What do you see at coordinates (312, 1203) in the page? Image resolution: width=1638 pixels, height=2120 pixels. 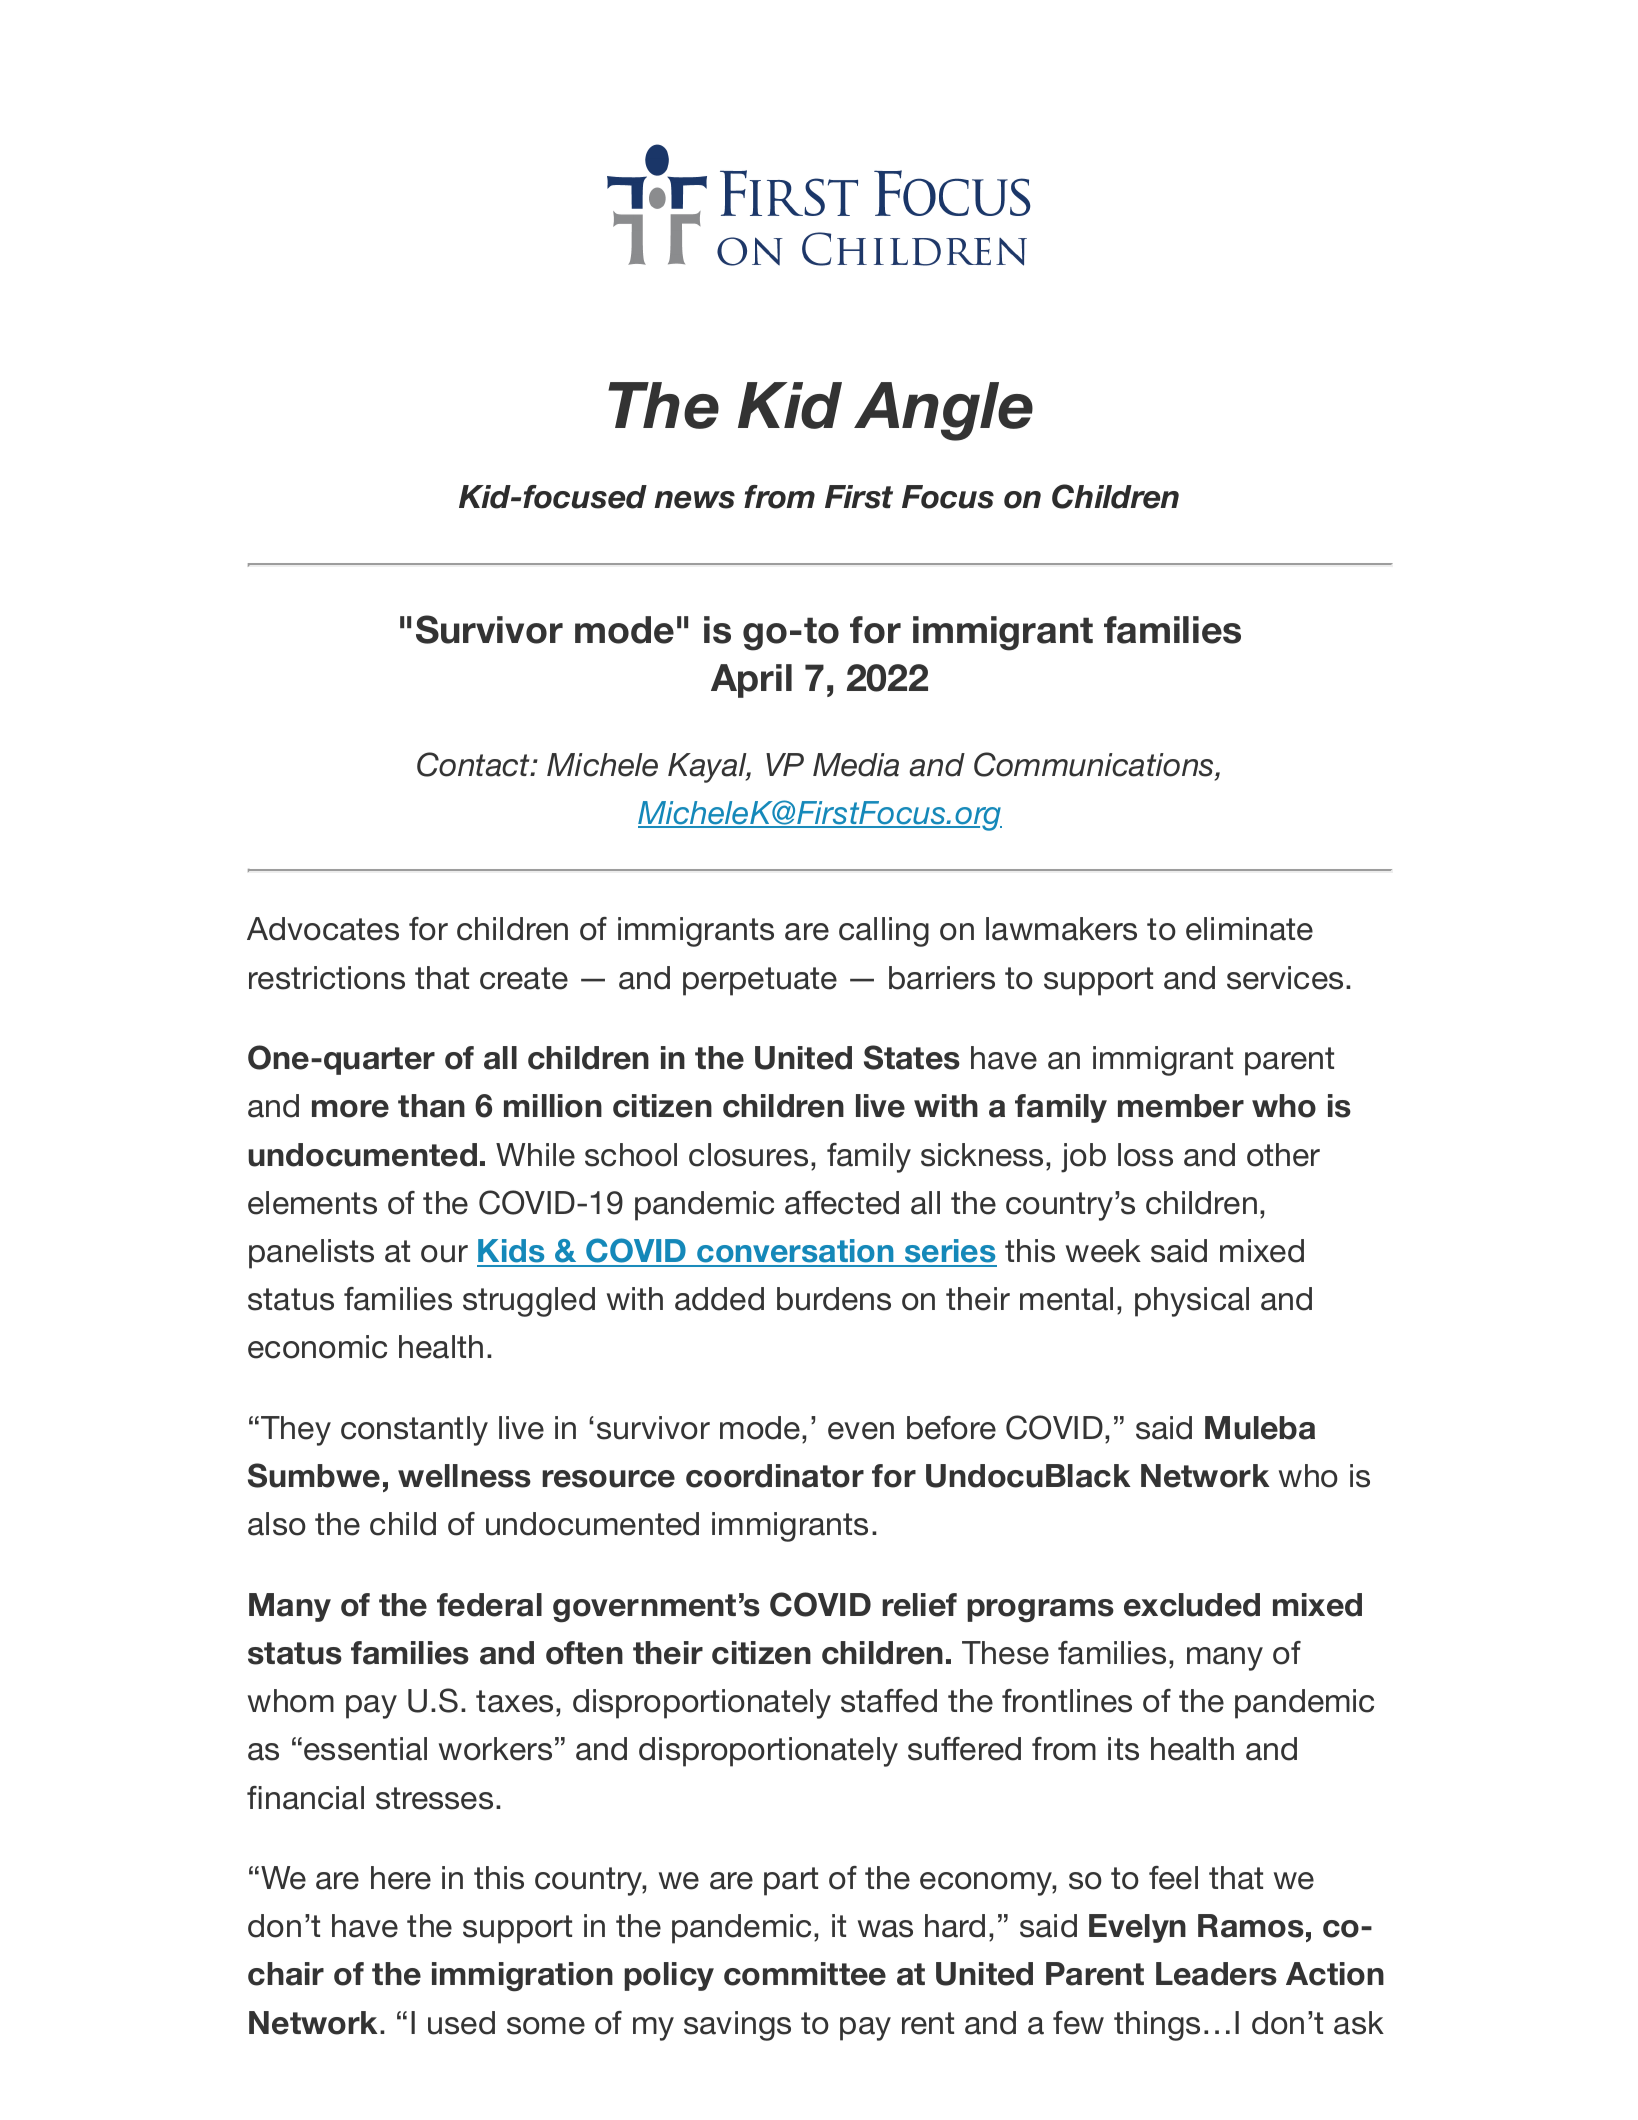 I see `elements` at bounding box center [312, 1203].
